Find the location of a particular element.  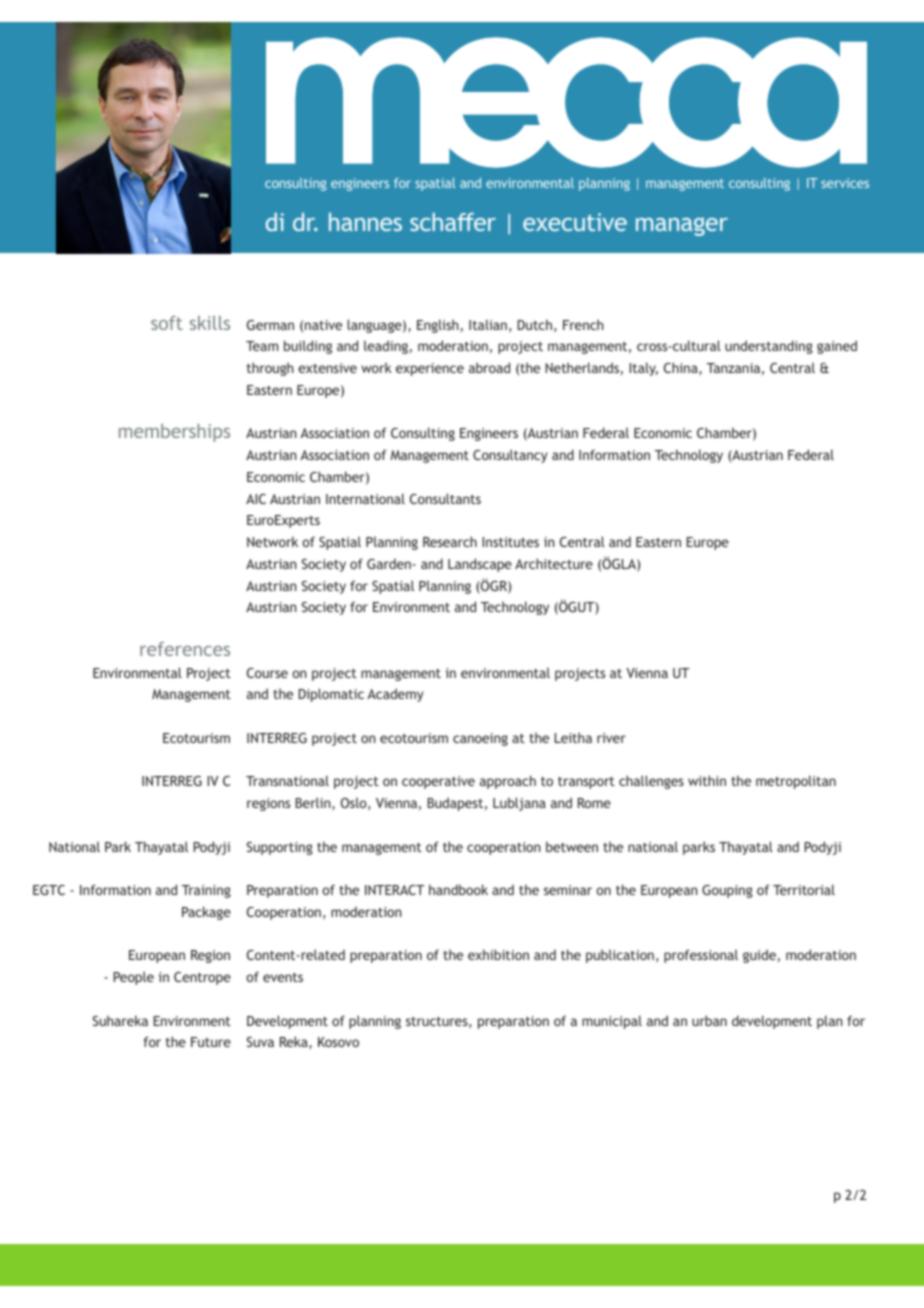

Future is located at coordinates (211, 1042).
